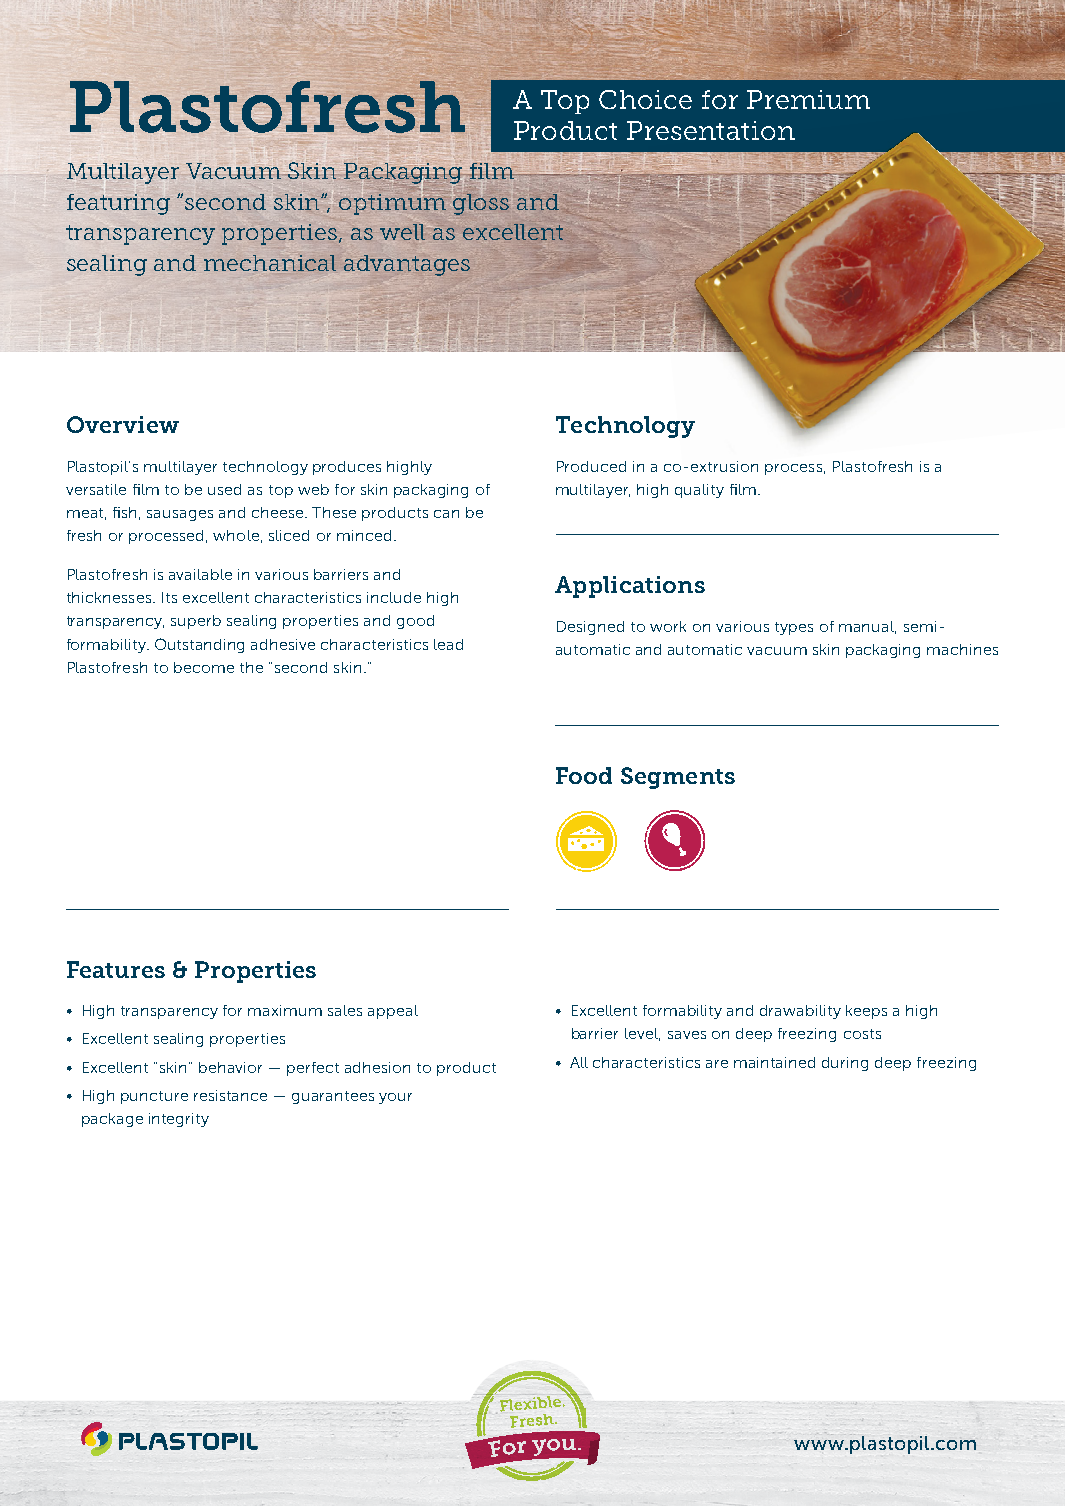 This screenshot has height=1506, width=1065. Describe the element at coordinates (584, 775) in the screenshot. I see `Food` at that location.
